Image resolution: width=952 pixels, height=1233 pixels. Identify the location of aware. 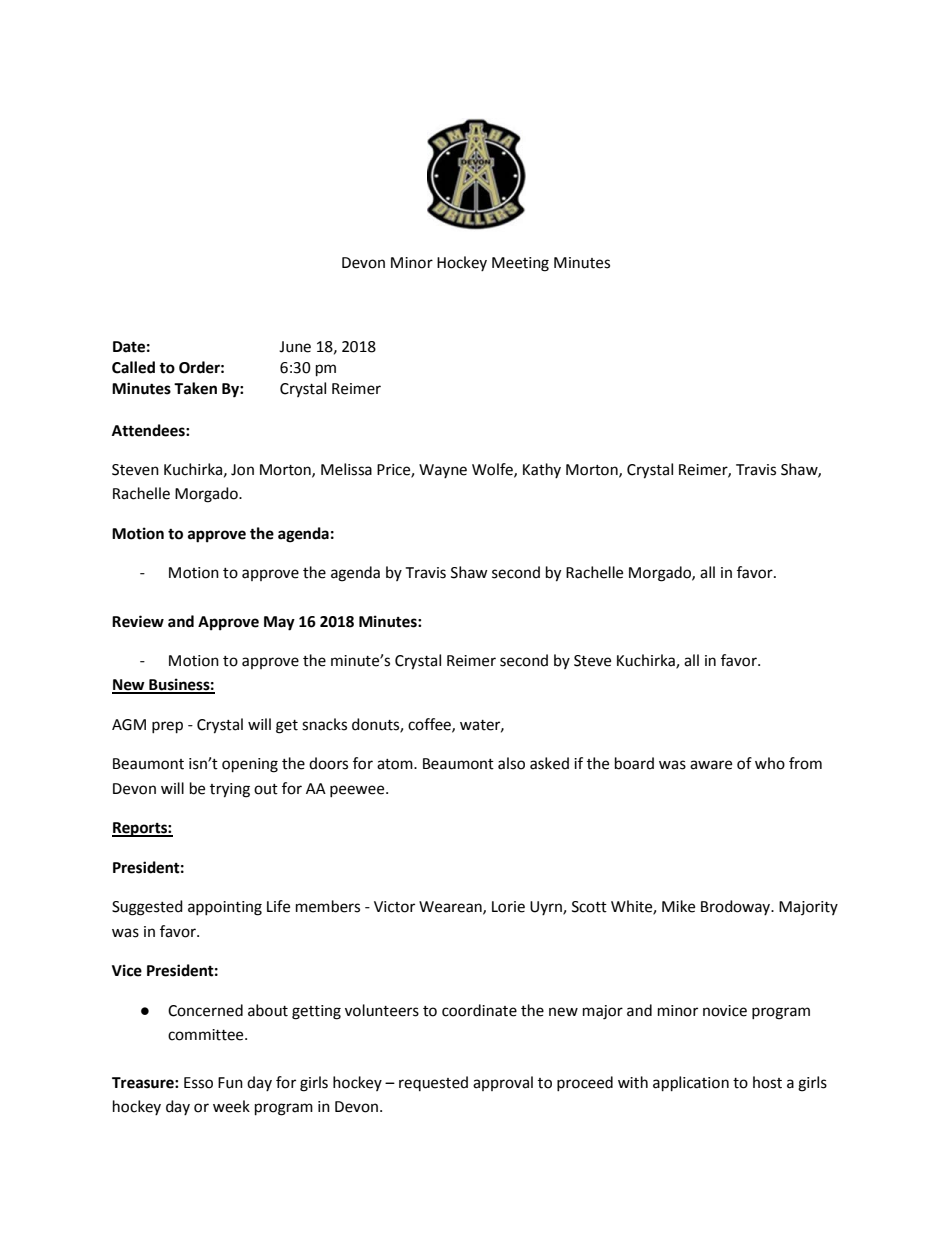
(711, 765).
